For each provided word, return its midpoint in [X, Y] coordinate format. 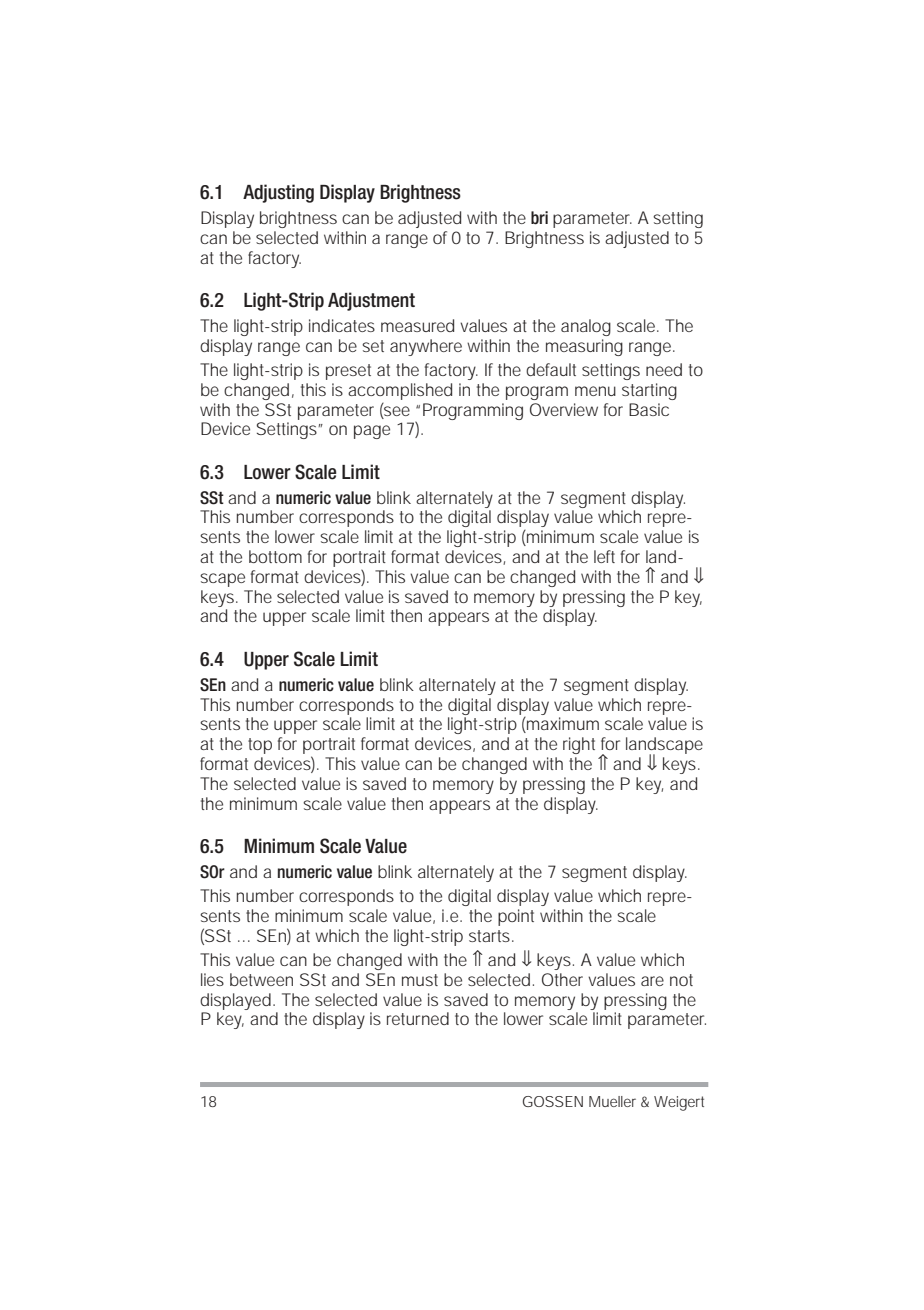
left [604, 556]
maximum [562, 725]
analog [586, 327]
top [260, 746]
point [516, 917]
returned [418, 1018]
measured [417, 325]
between [261, 979]
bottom [275, 556]
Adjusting [278, 193]
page [372, 432]
